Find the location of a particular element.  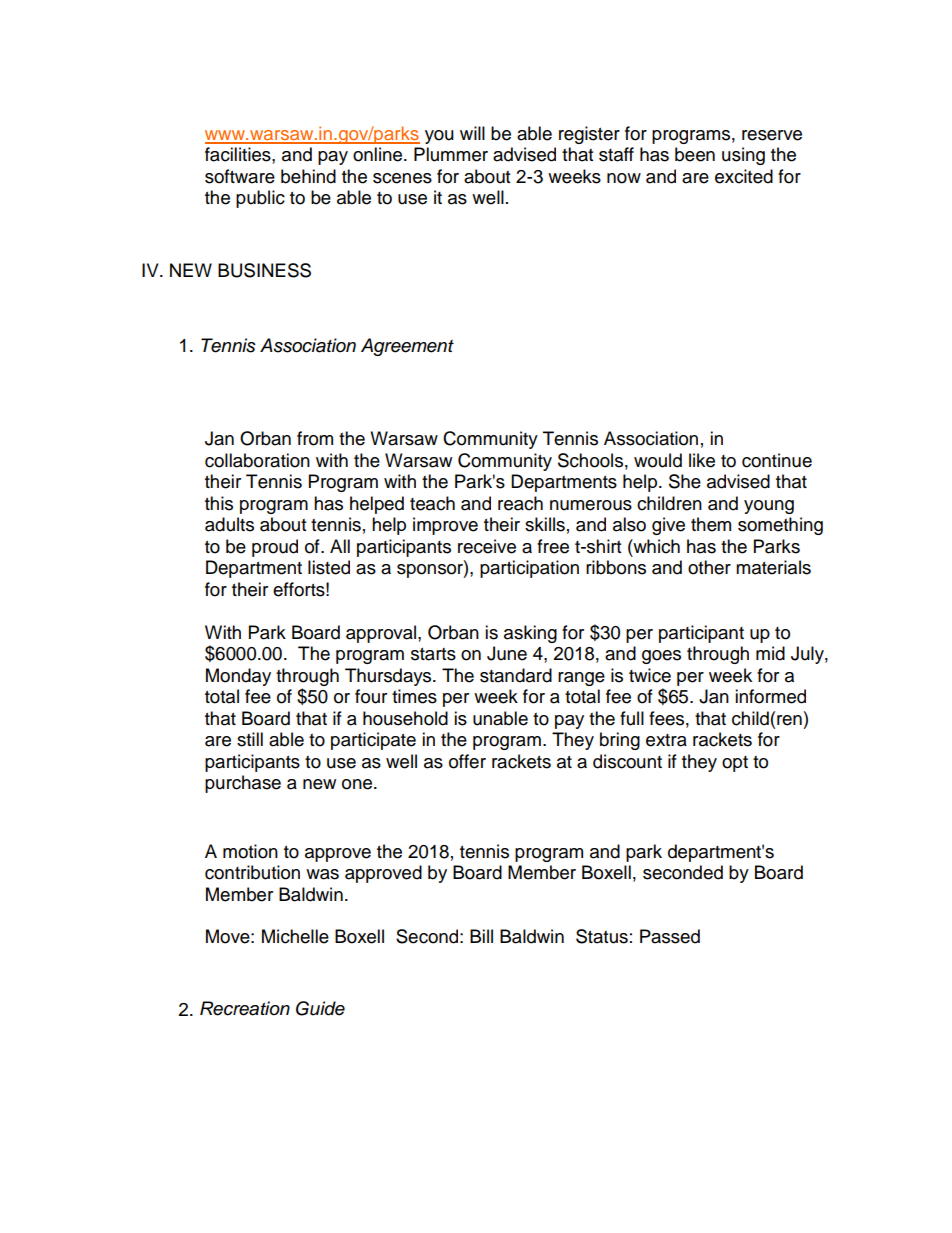

reach is located at coordinates (520, 503).
